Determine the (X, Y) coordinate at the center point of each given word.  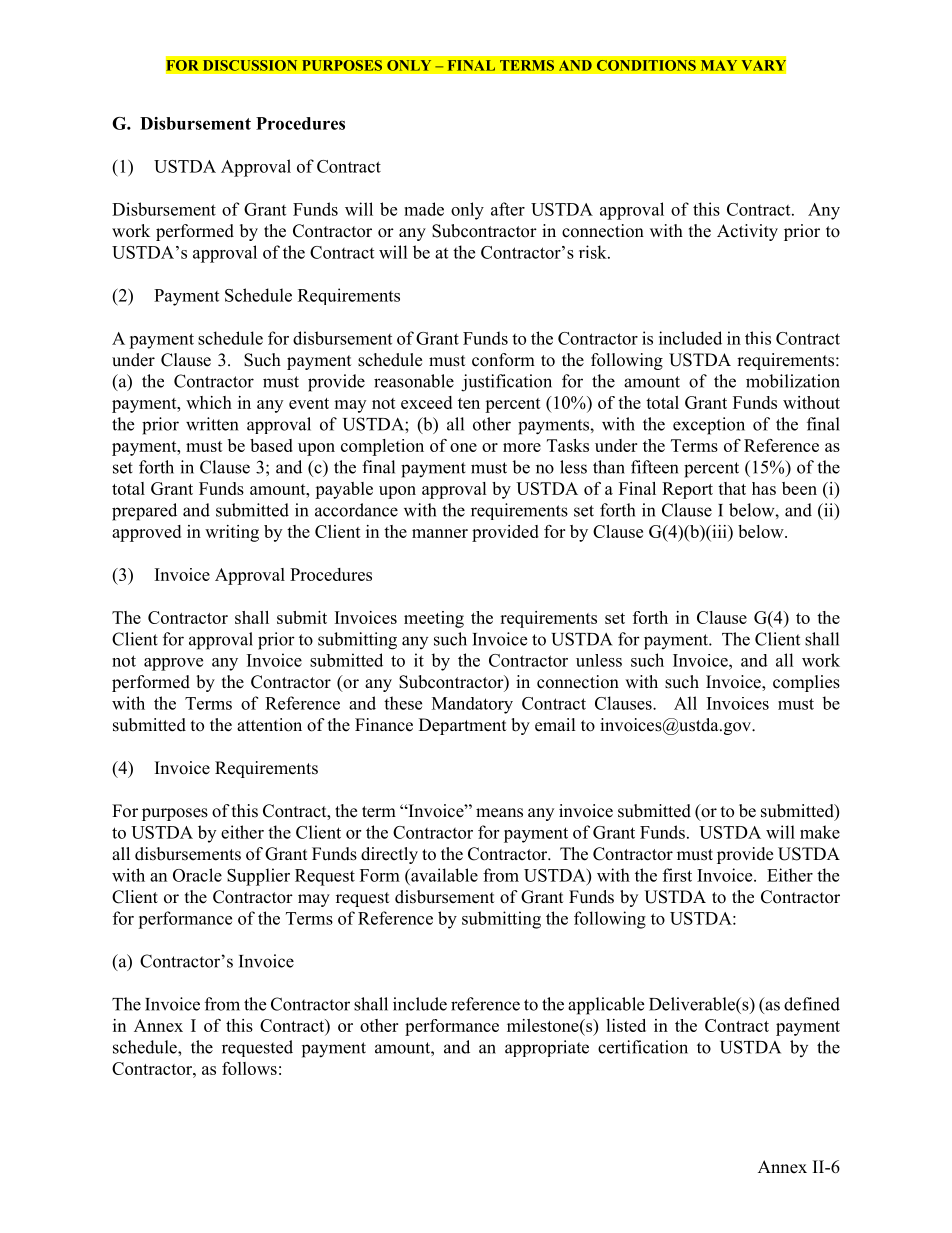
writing (232, 533)
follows (249, 1068)
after (508, 209)
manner (440, 533)
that (732, 488)
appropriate (547, 1048)
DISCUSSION (250, 65)
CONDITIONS (646, 65)
